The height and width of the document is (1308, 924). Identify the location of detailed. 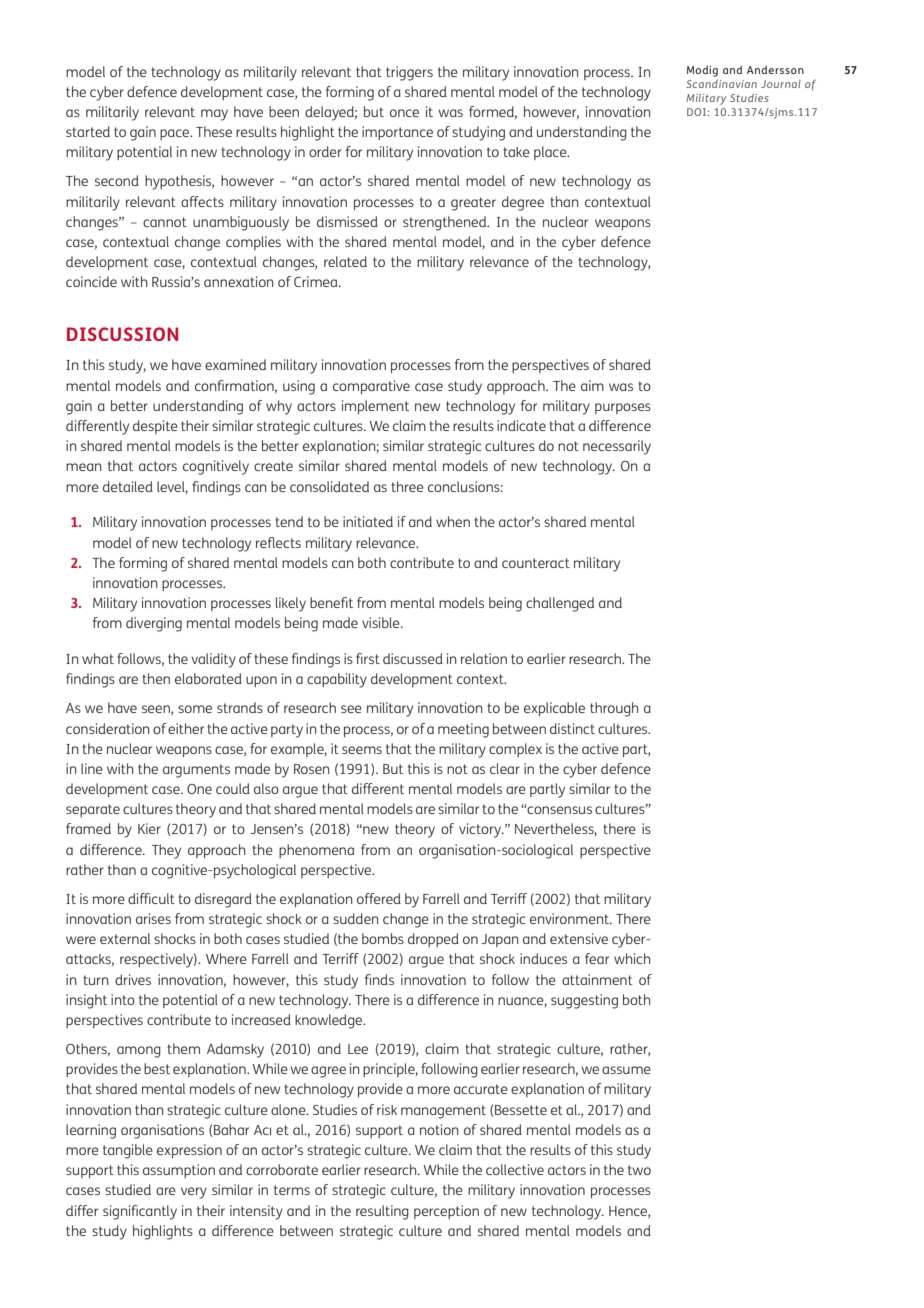
(128, 486).
